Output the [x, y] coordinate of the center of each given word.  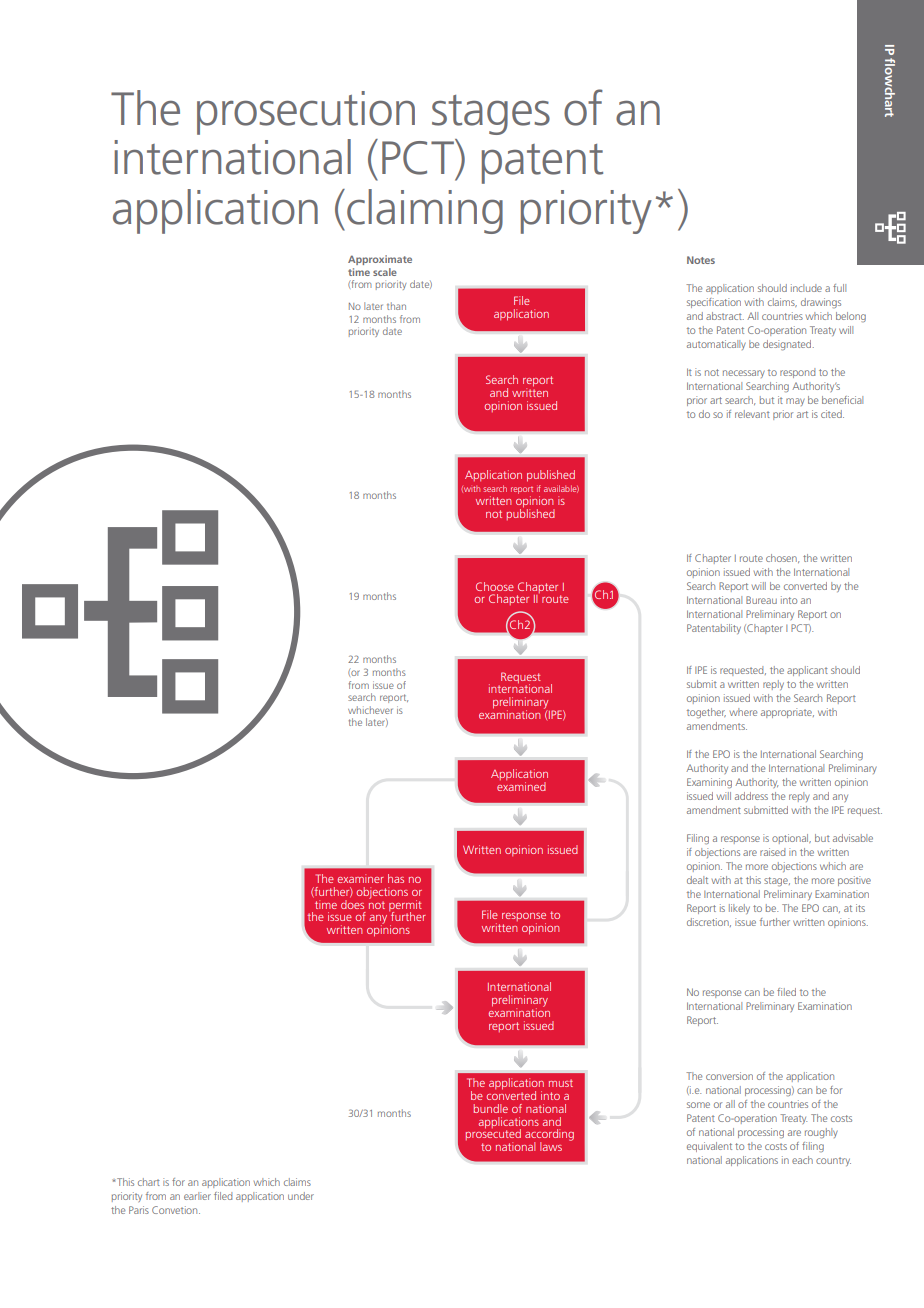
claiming [425, 211]
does [352, 904]
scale [385, 272]
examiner [361, 878]
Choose [495, 586]
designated [788, 345]
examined [521, 785]
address [751, 796]
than [396, 306]
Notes [701, 260]
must [561, 1083]
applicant [807, 671]
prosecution [306, 113]
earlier [197, 1196]
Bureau [761, 600]
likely [739, 909]
